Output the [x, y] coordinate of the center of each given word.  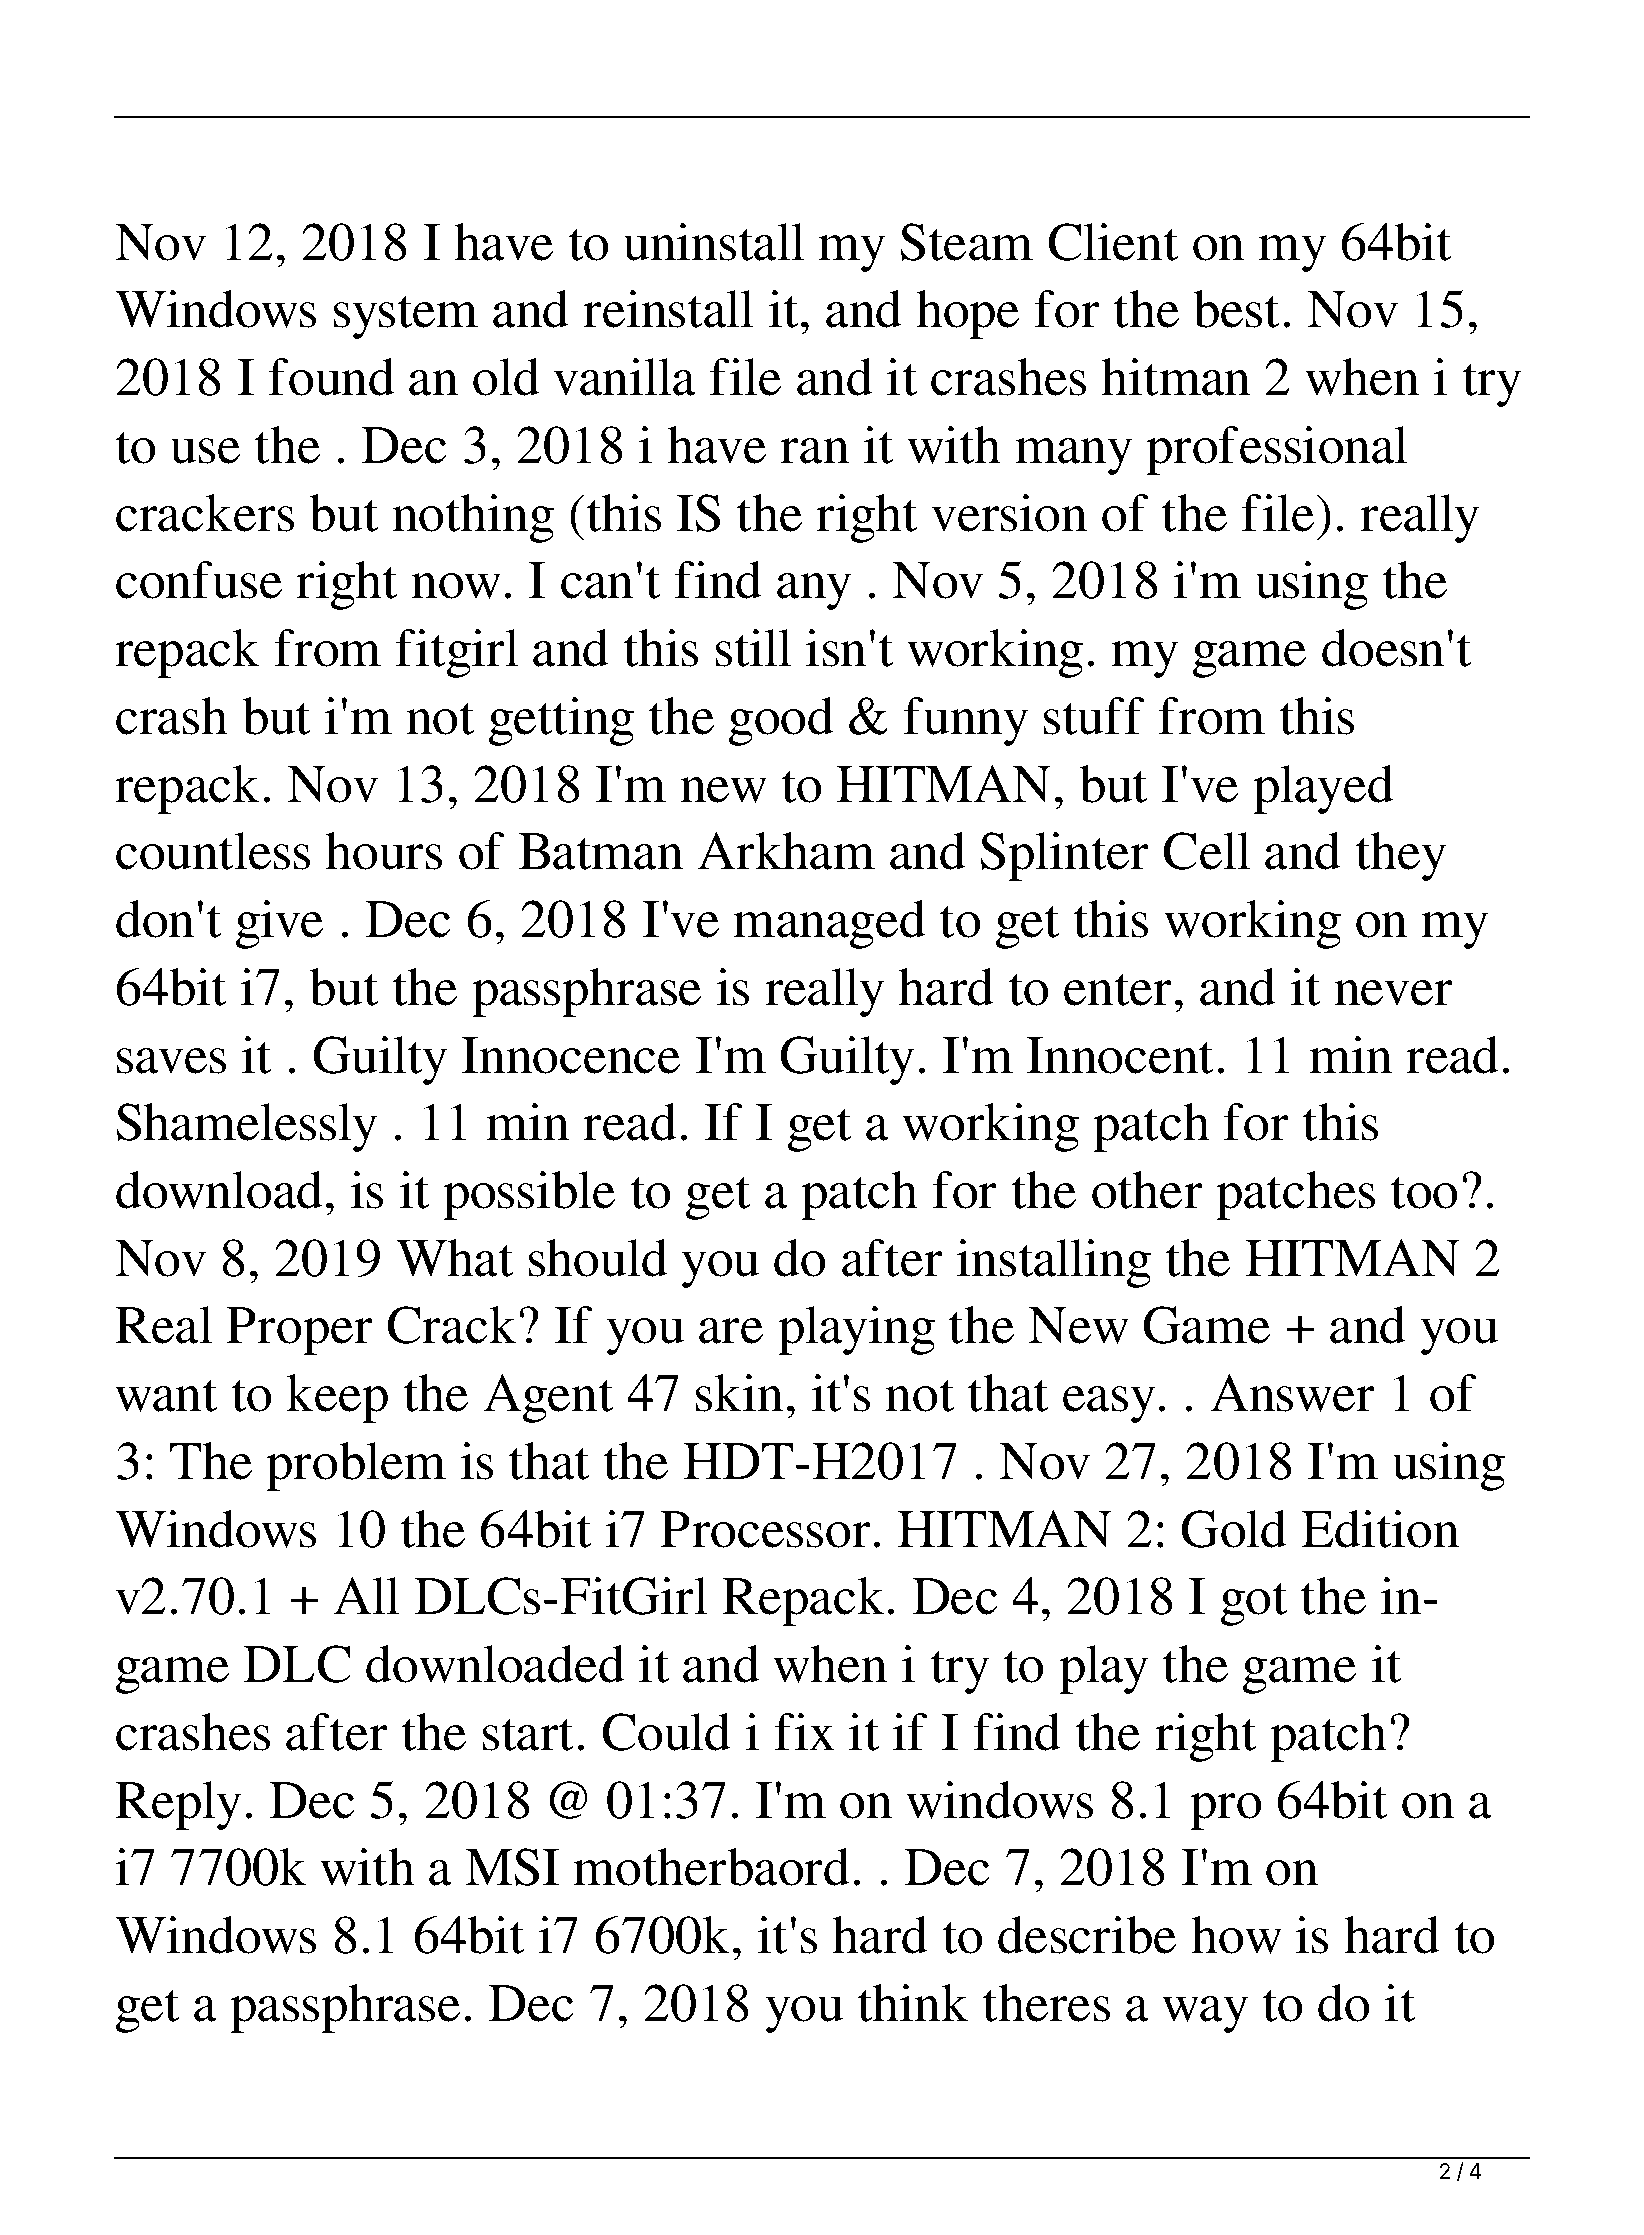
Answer [1293, 1393]
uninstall [714, 242]
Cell [1207, 851]
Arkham [786, 851]
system [406, 317]
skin [739, 1393]
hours [383, 851]
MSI [512, 1867]
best [1236, 309]
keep [337, 1398]
